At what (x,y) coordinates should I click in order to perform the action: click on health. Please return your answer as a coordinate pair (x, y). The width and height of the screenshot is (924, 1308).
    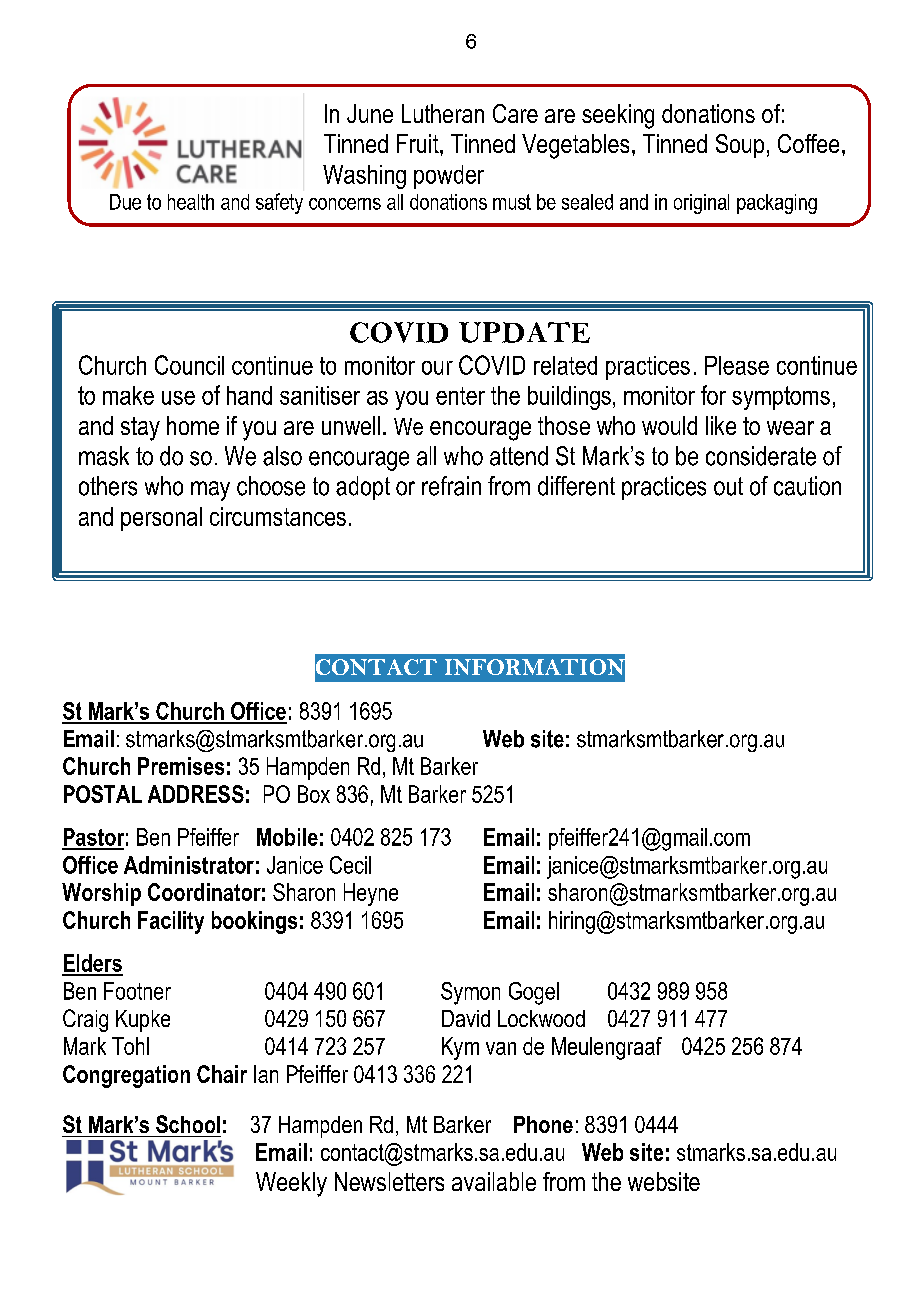
    Looking at the image, I should click on (191, 202).
